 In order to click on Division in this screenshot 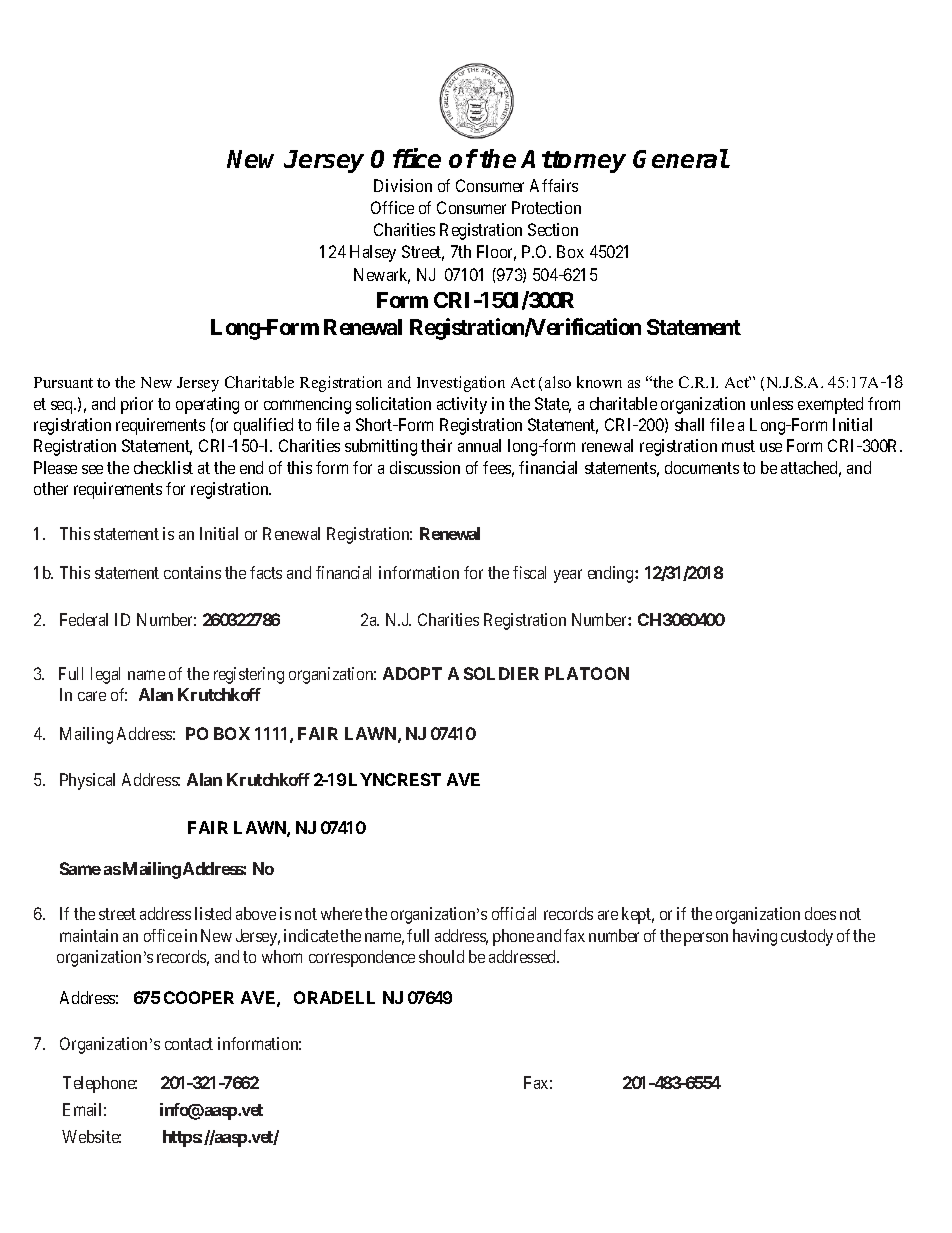, I will do `click(403, 185)`.
